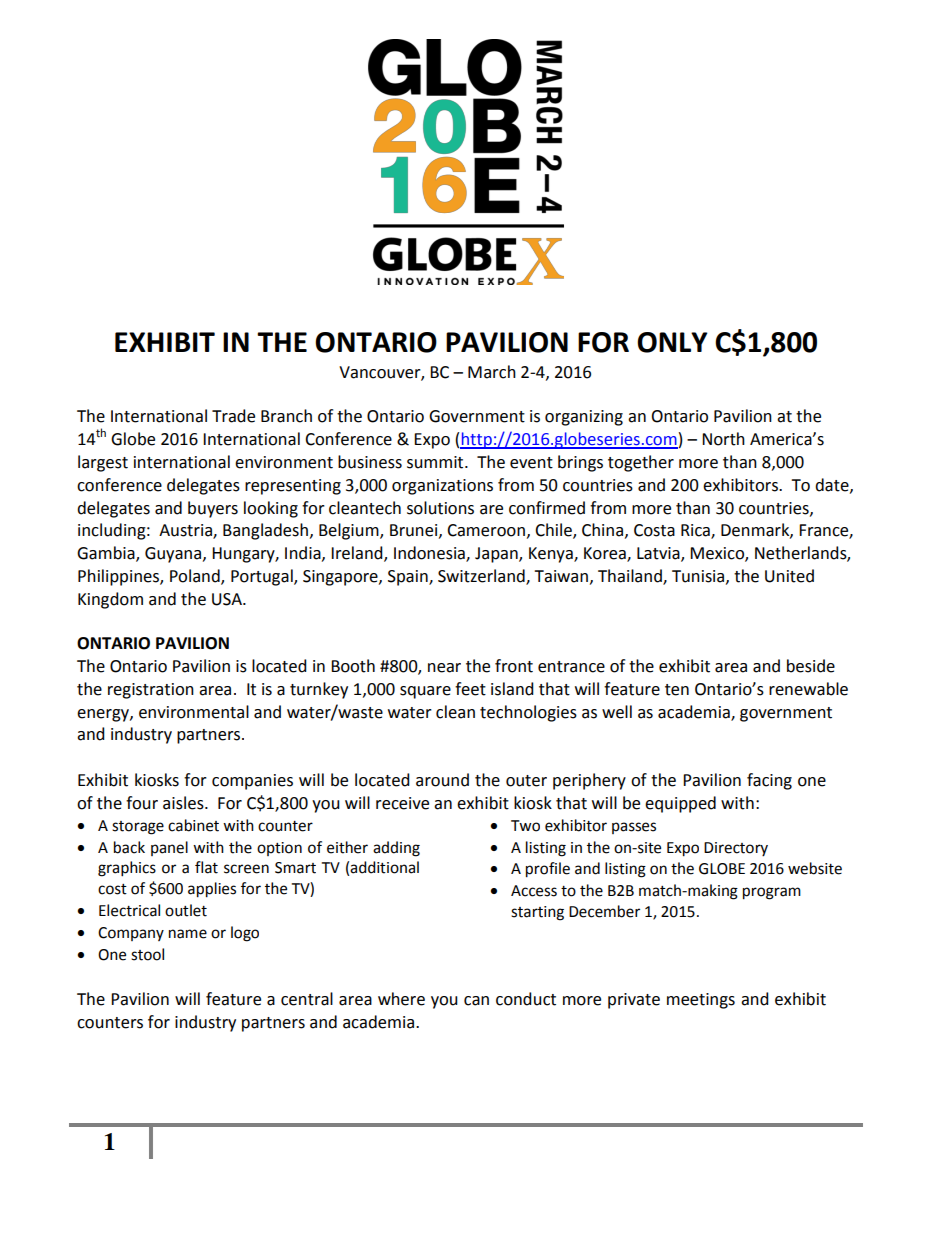  Describe the element at coordinates (476, 1001) in the screenshot. I see `can` at that location.
